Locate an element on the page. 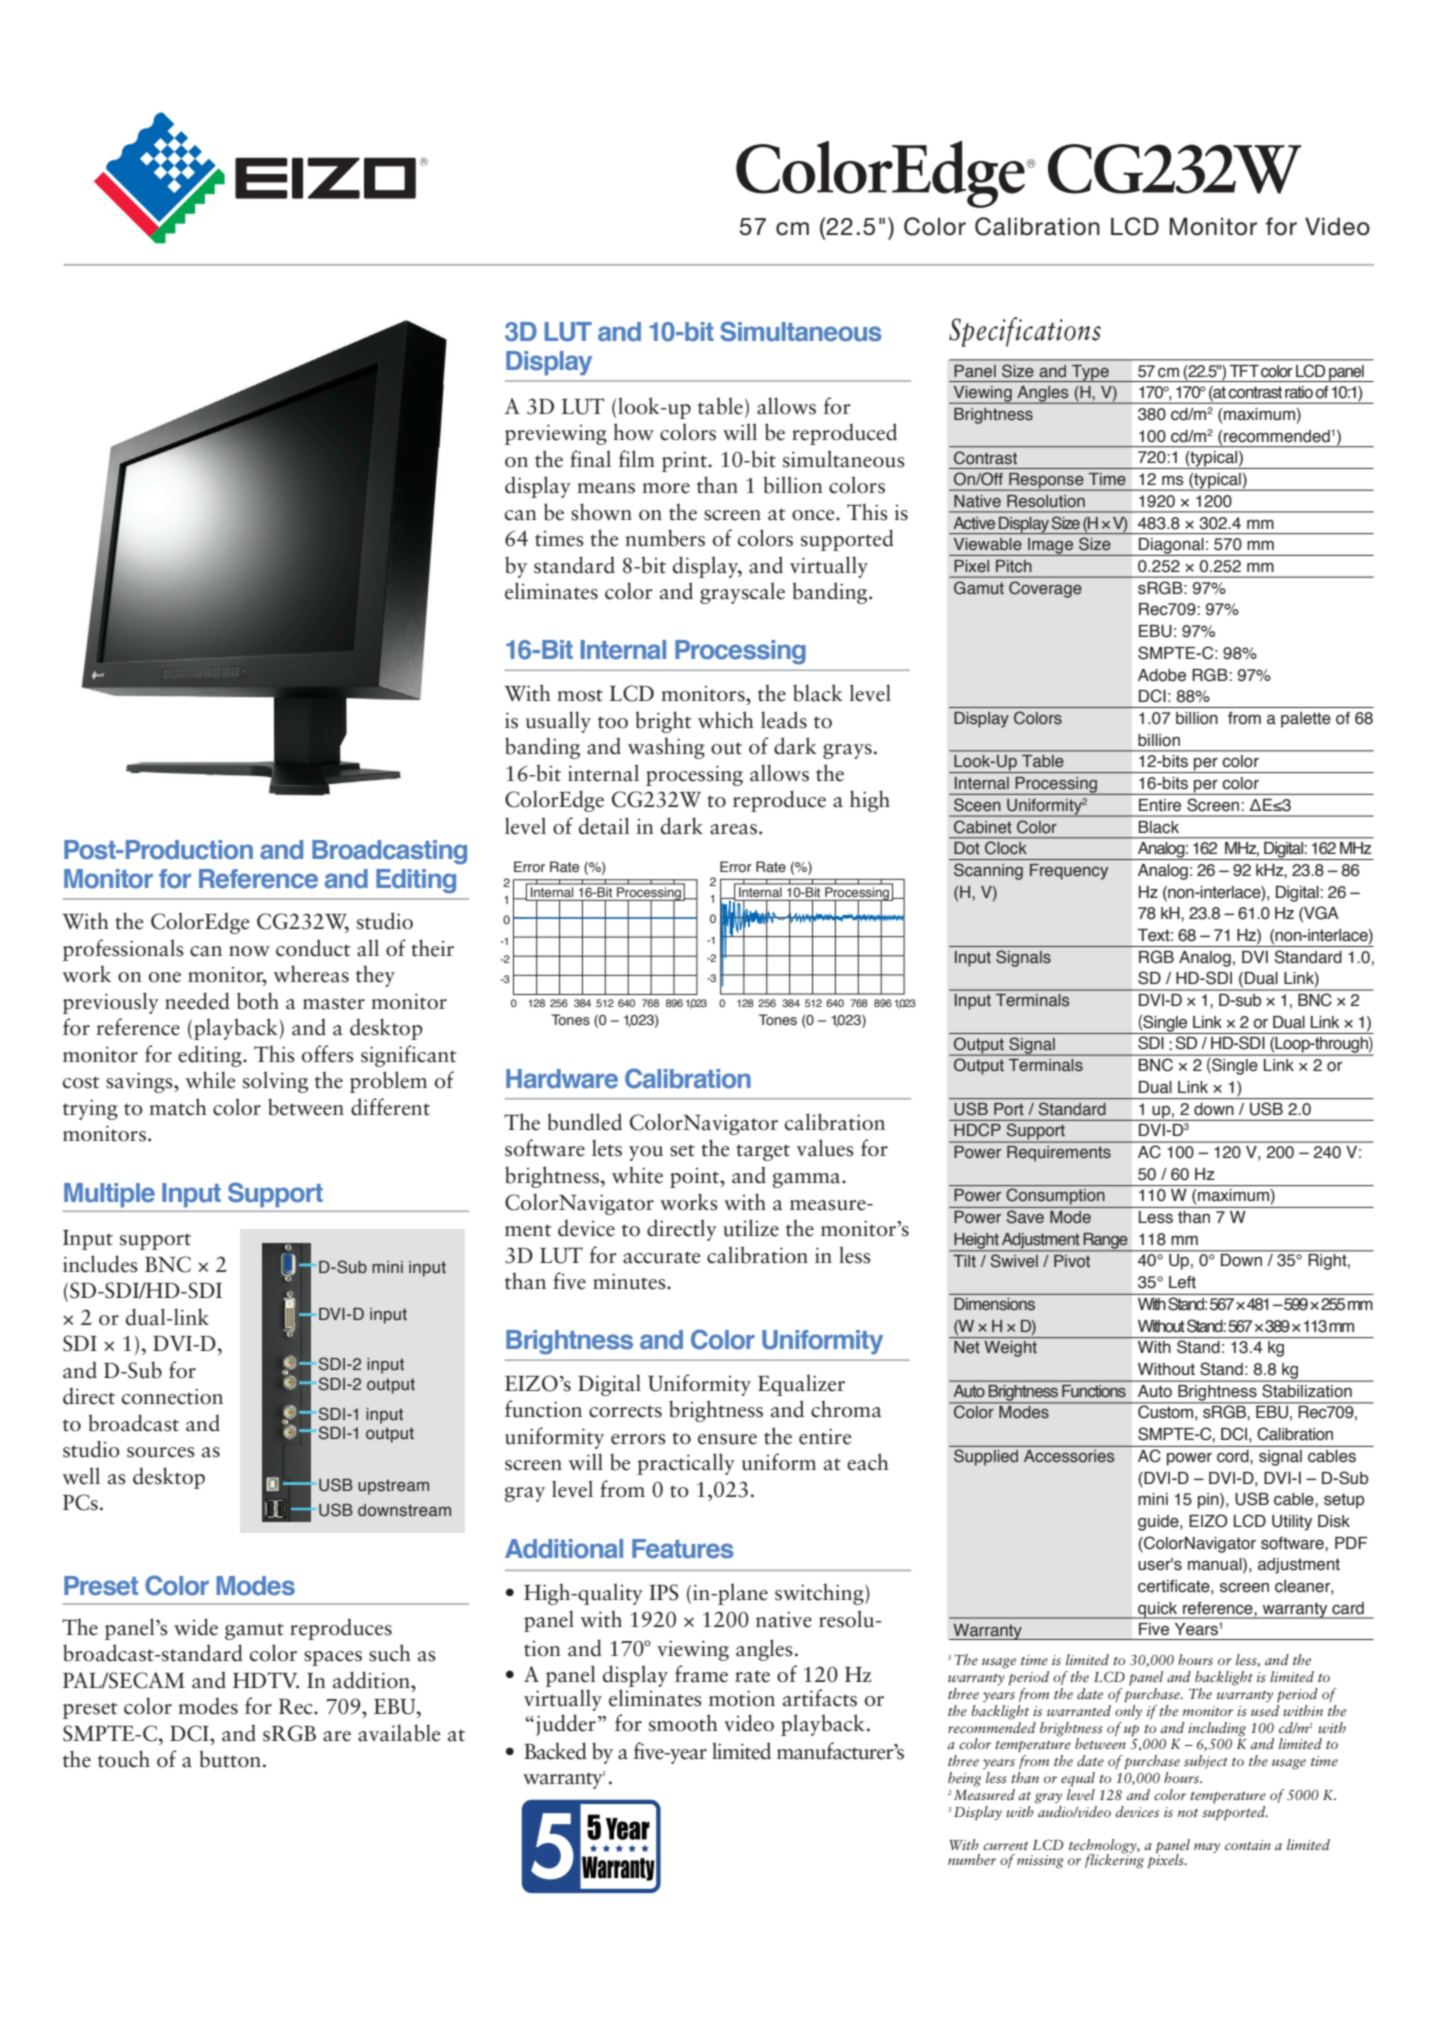 The height and width of the page is (2030, 1436). final is located at coordinates (590, 459).
